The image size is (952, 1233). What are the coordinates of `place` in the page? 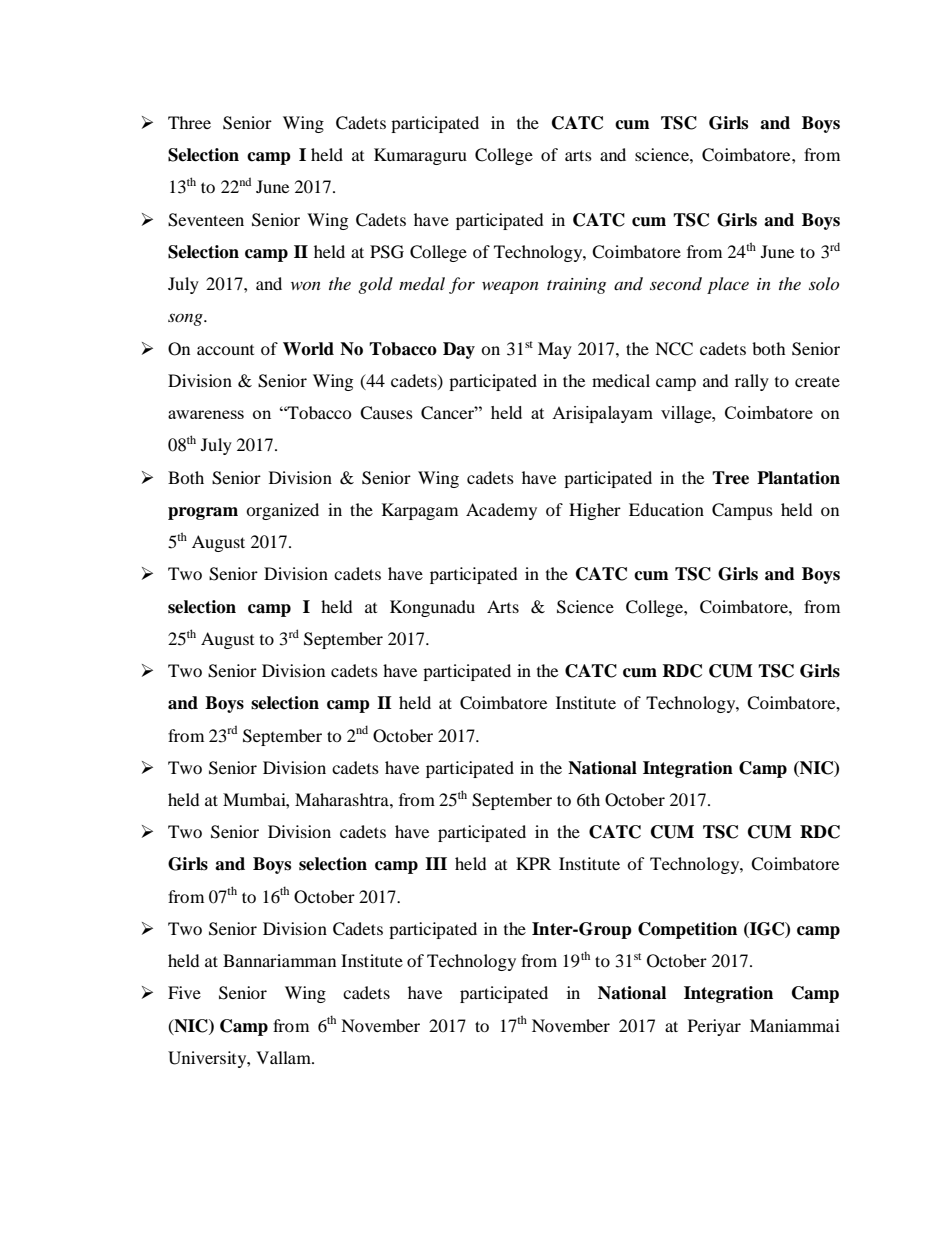 It's located at (728, 285).
